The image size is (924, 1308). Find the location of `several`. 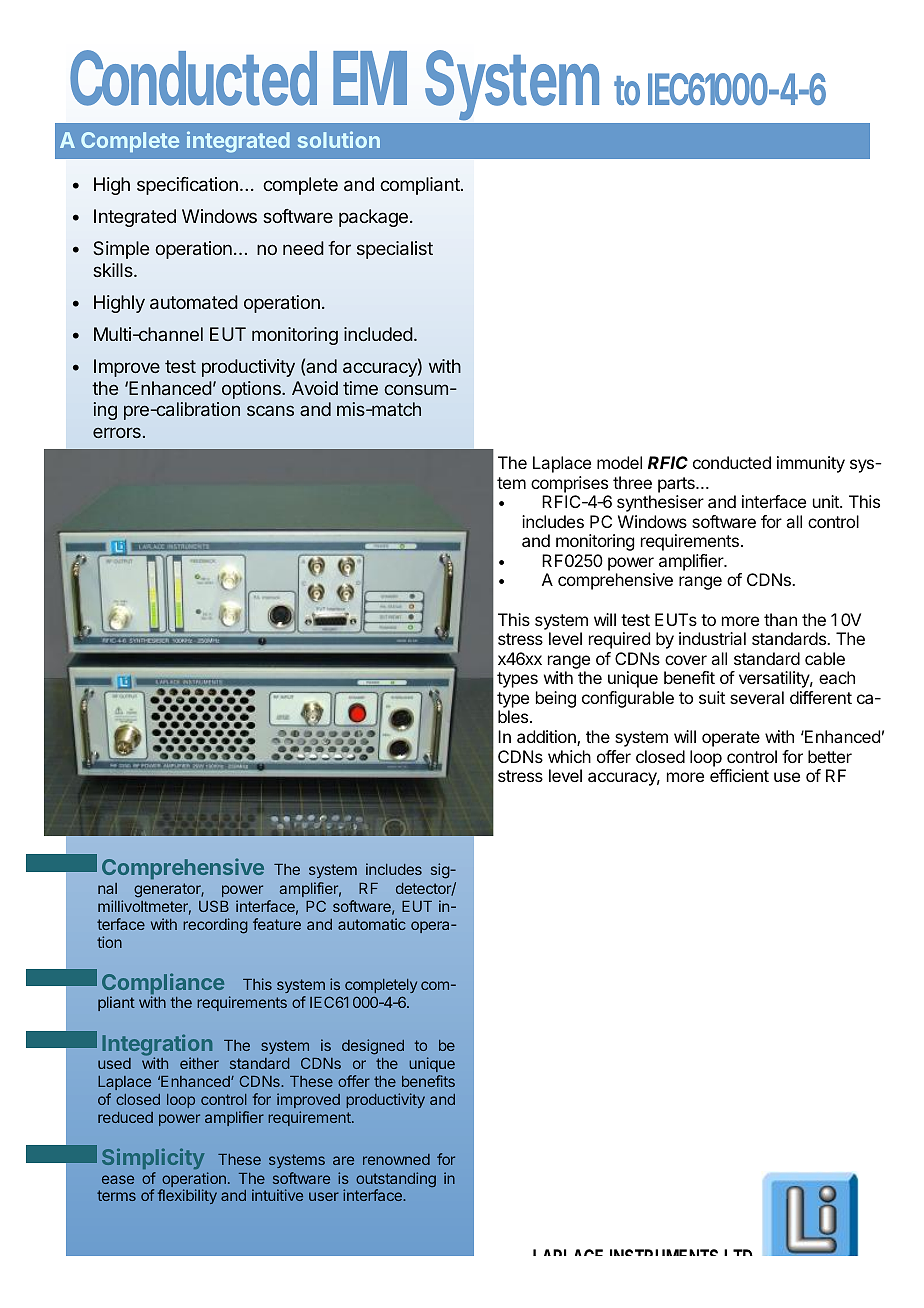

several is located at coordinates (757, 697).
